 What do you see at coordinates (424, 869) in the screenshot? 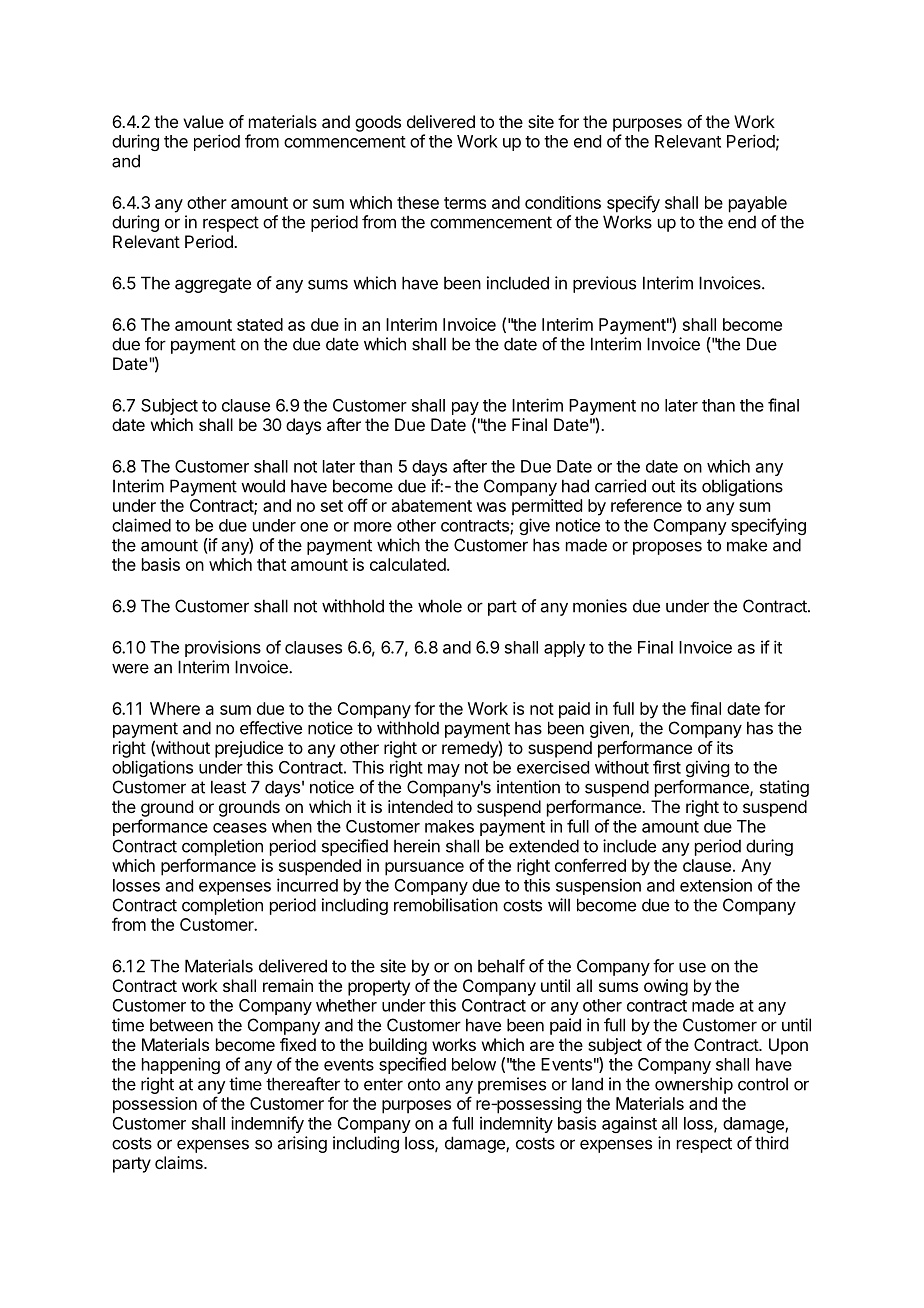
I see `pursuance` at bounding box center [424, 869].
